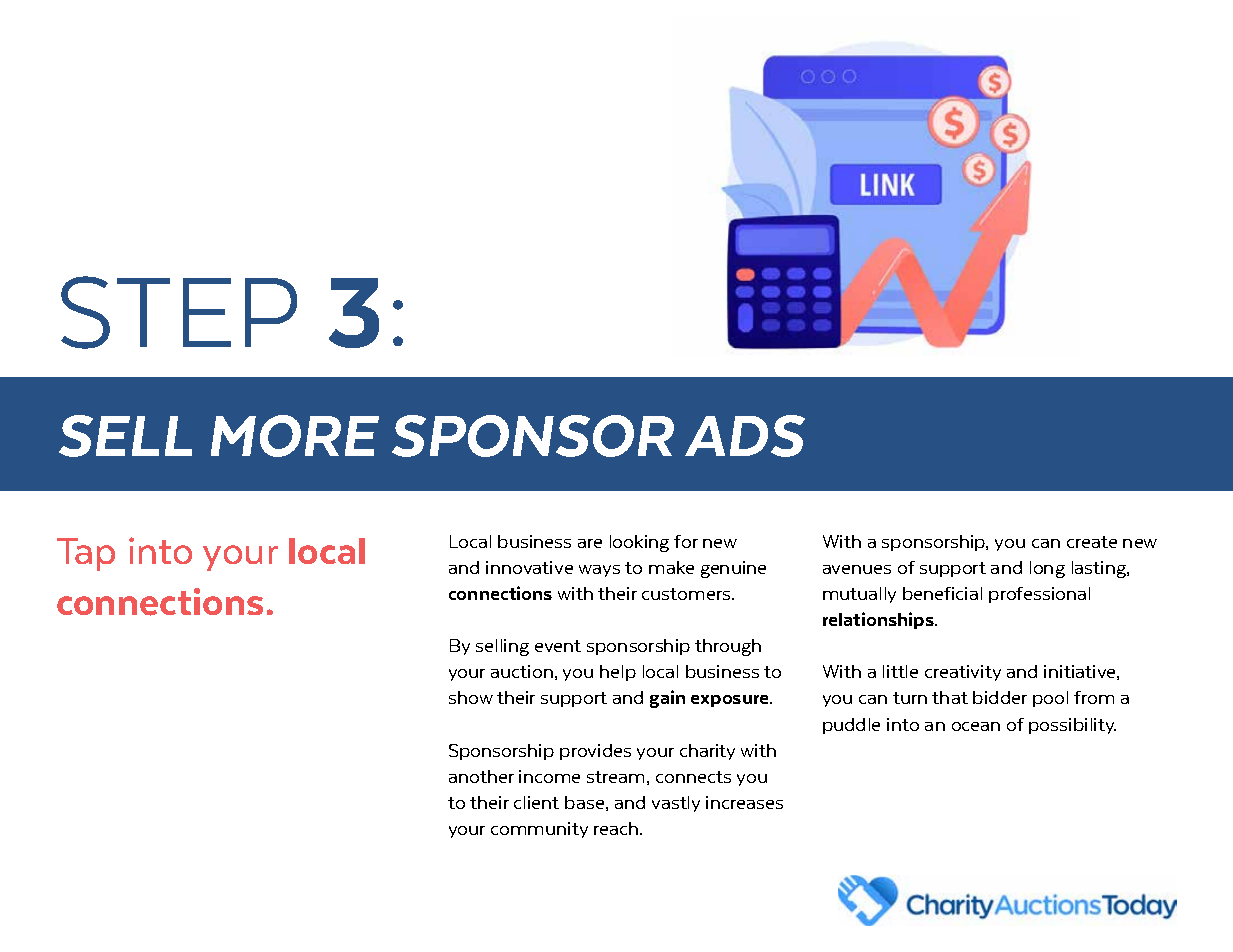  What do you see at coordinates (86, 554) in the page?
I see `Tap` at bounding box center [86, 554].
